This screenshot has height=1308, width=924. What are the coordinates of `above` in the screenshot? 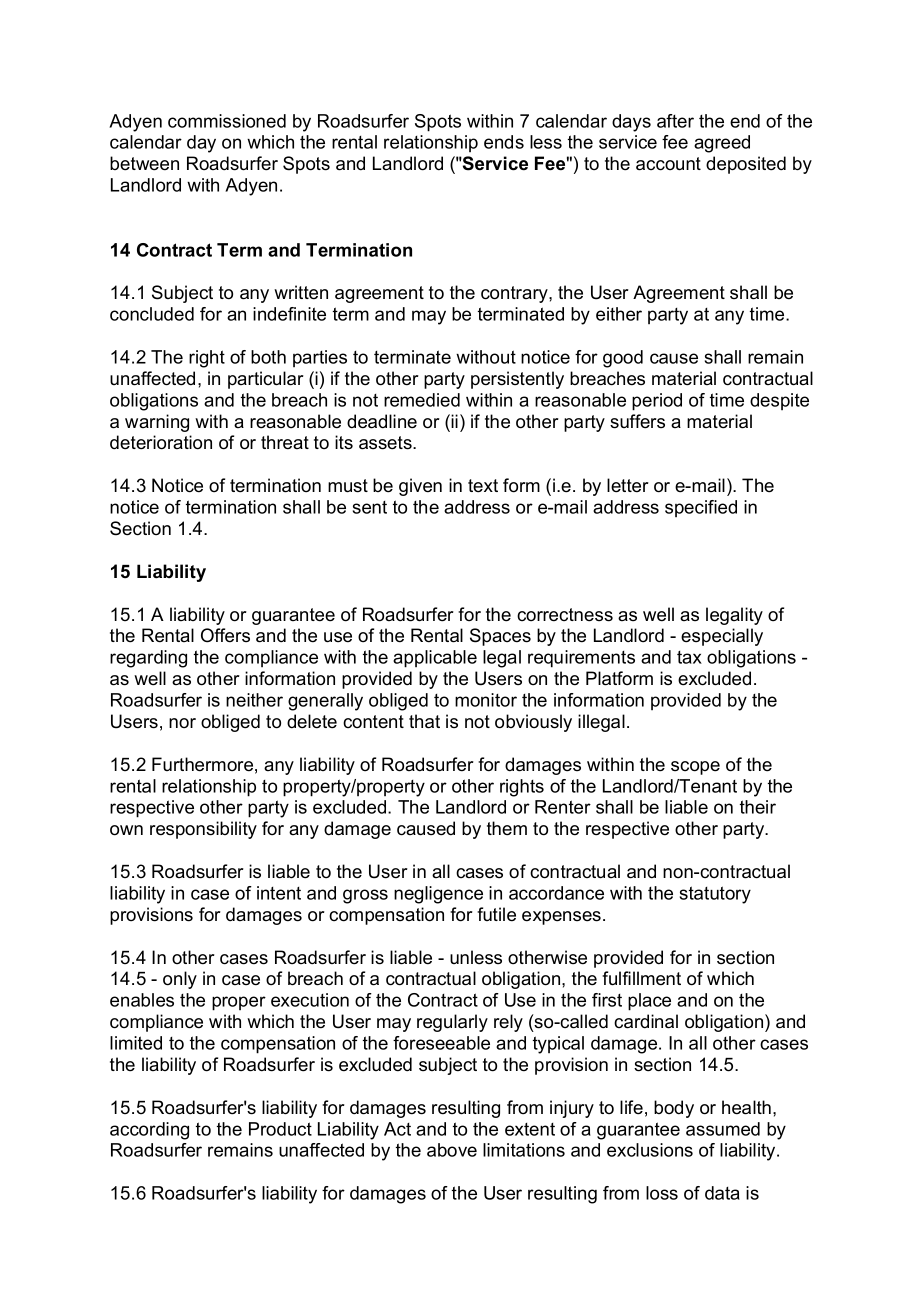 It's located at (452, 1150).
